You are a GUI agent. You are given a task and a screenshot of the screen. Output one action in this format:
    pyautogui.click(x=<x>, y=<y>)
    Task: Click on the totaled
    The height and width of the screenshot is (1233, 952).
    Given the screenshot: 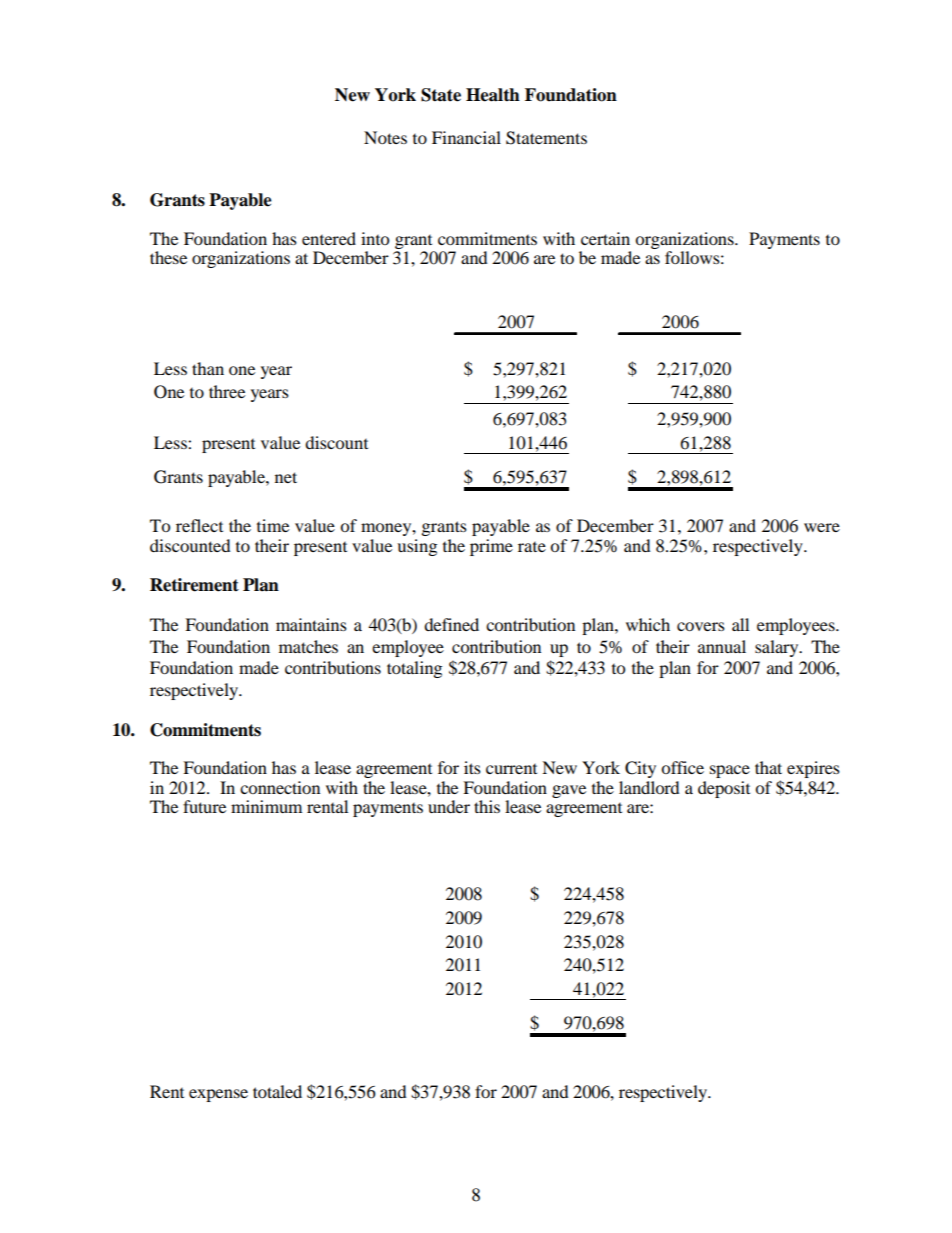 What is the action you would take?
    pyautogui.click(x=277, y=1091)
